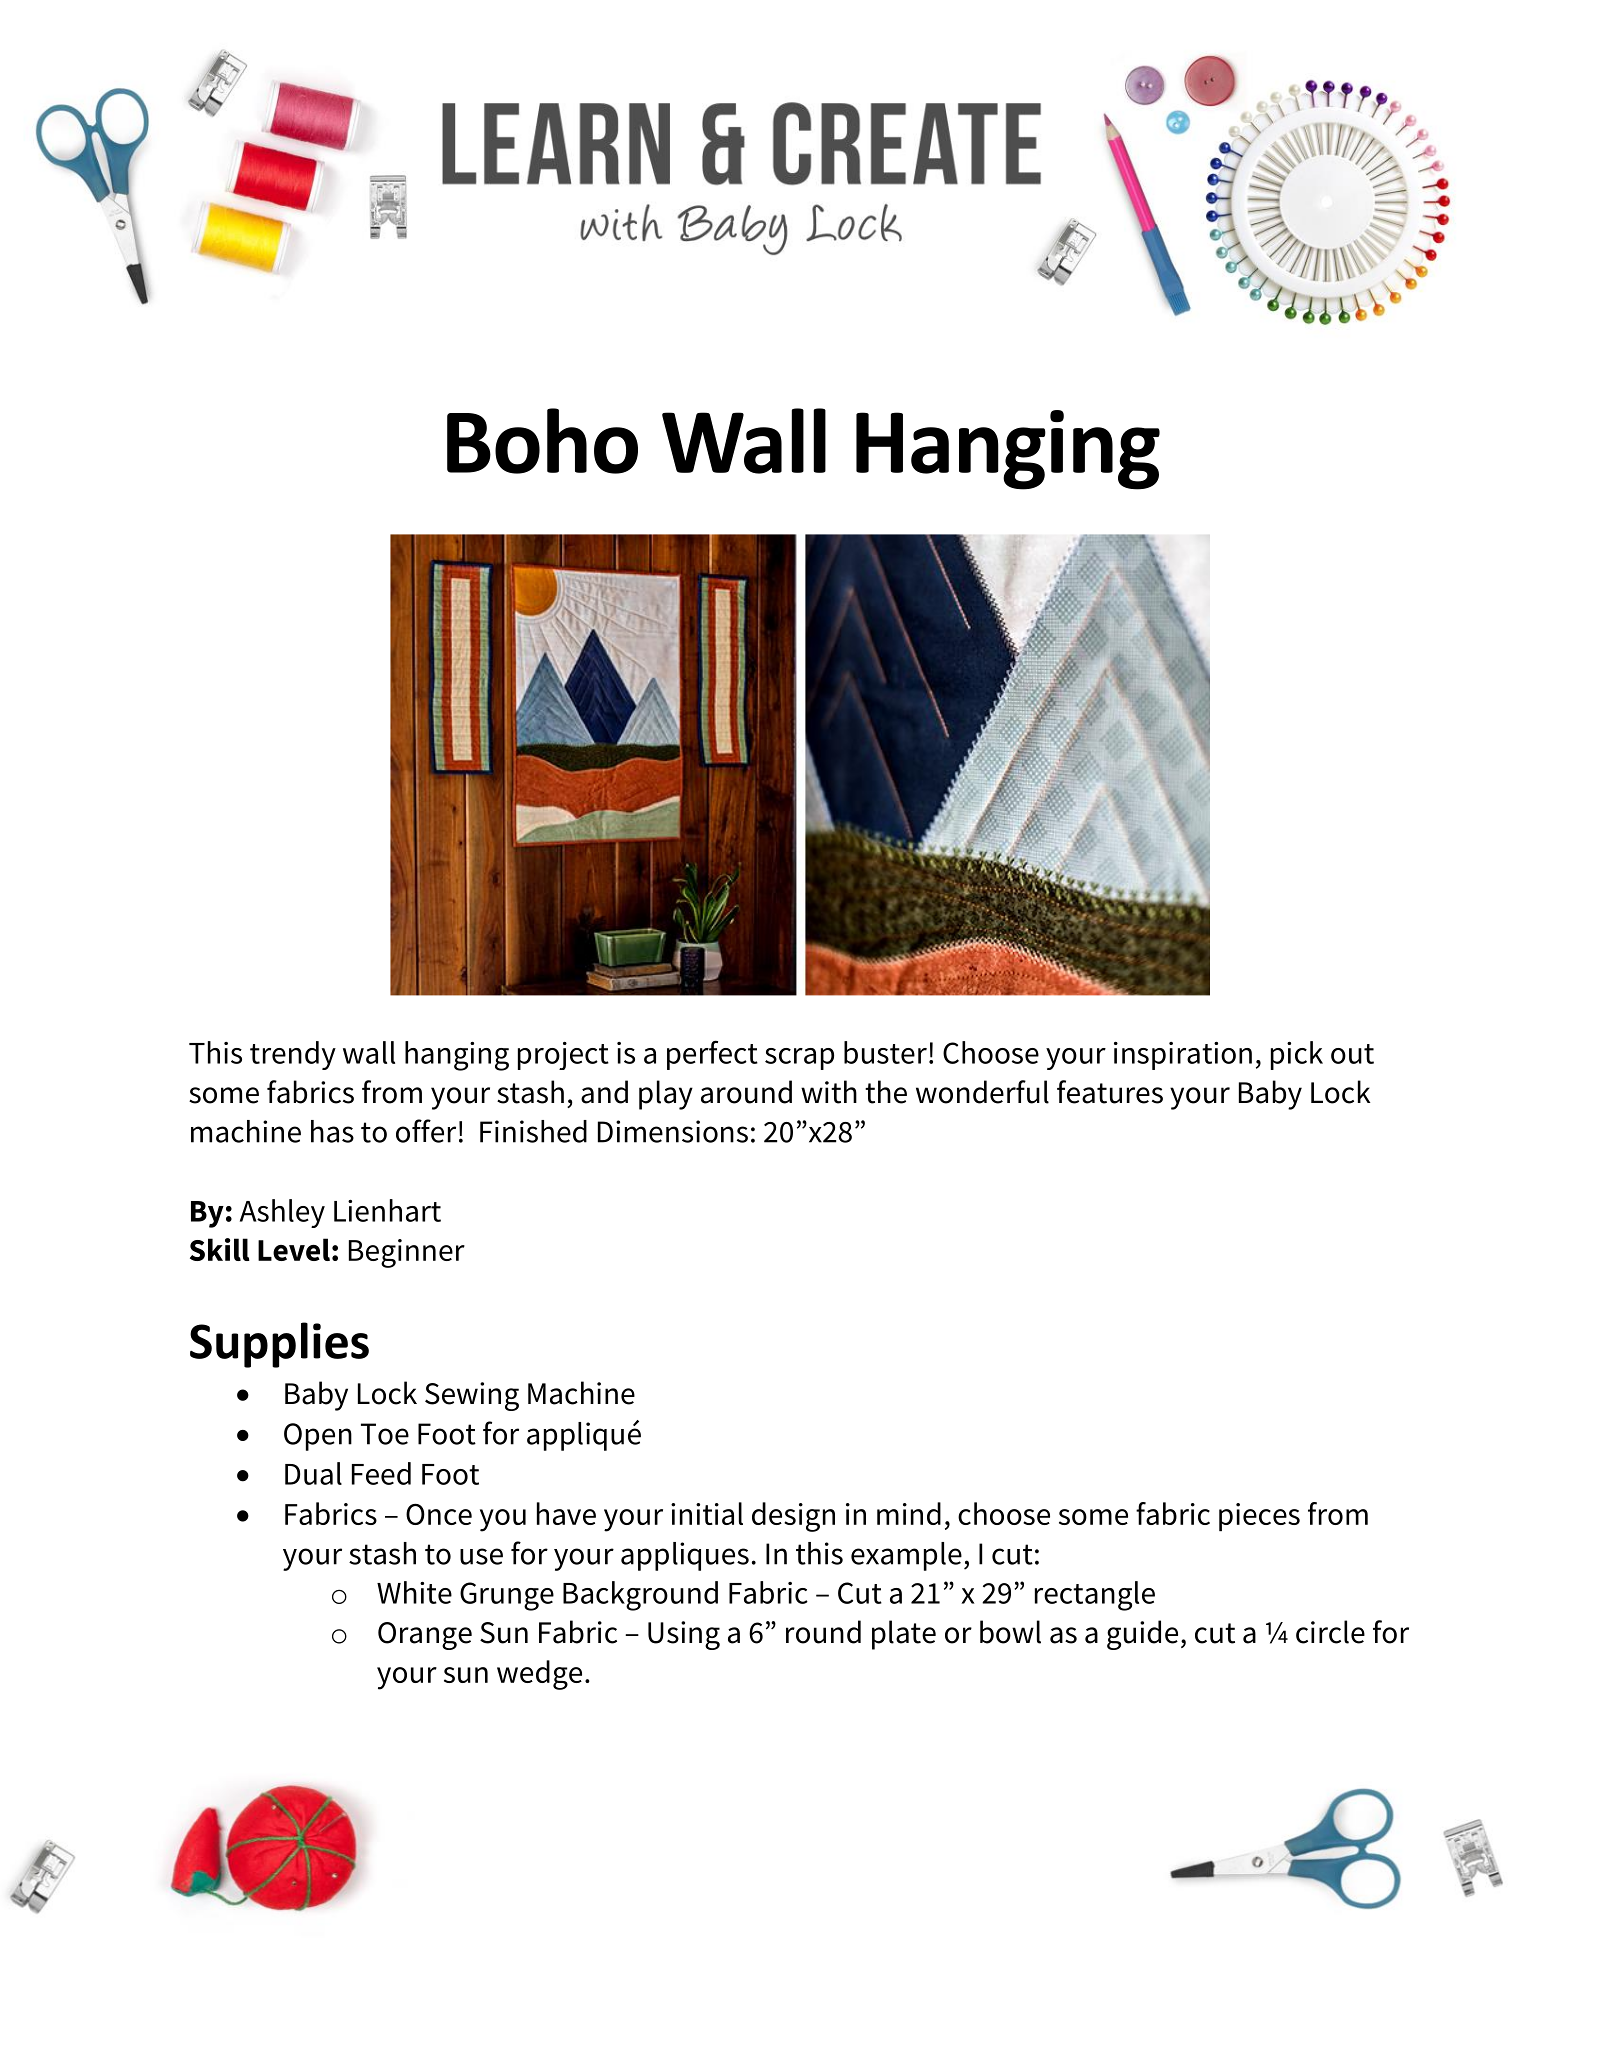 Image resolution: width=1601 pixels, height=2072 pixels. I want to click on Boho, so click(542, 441).
